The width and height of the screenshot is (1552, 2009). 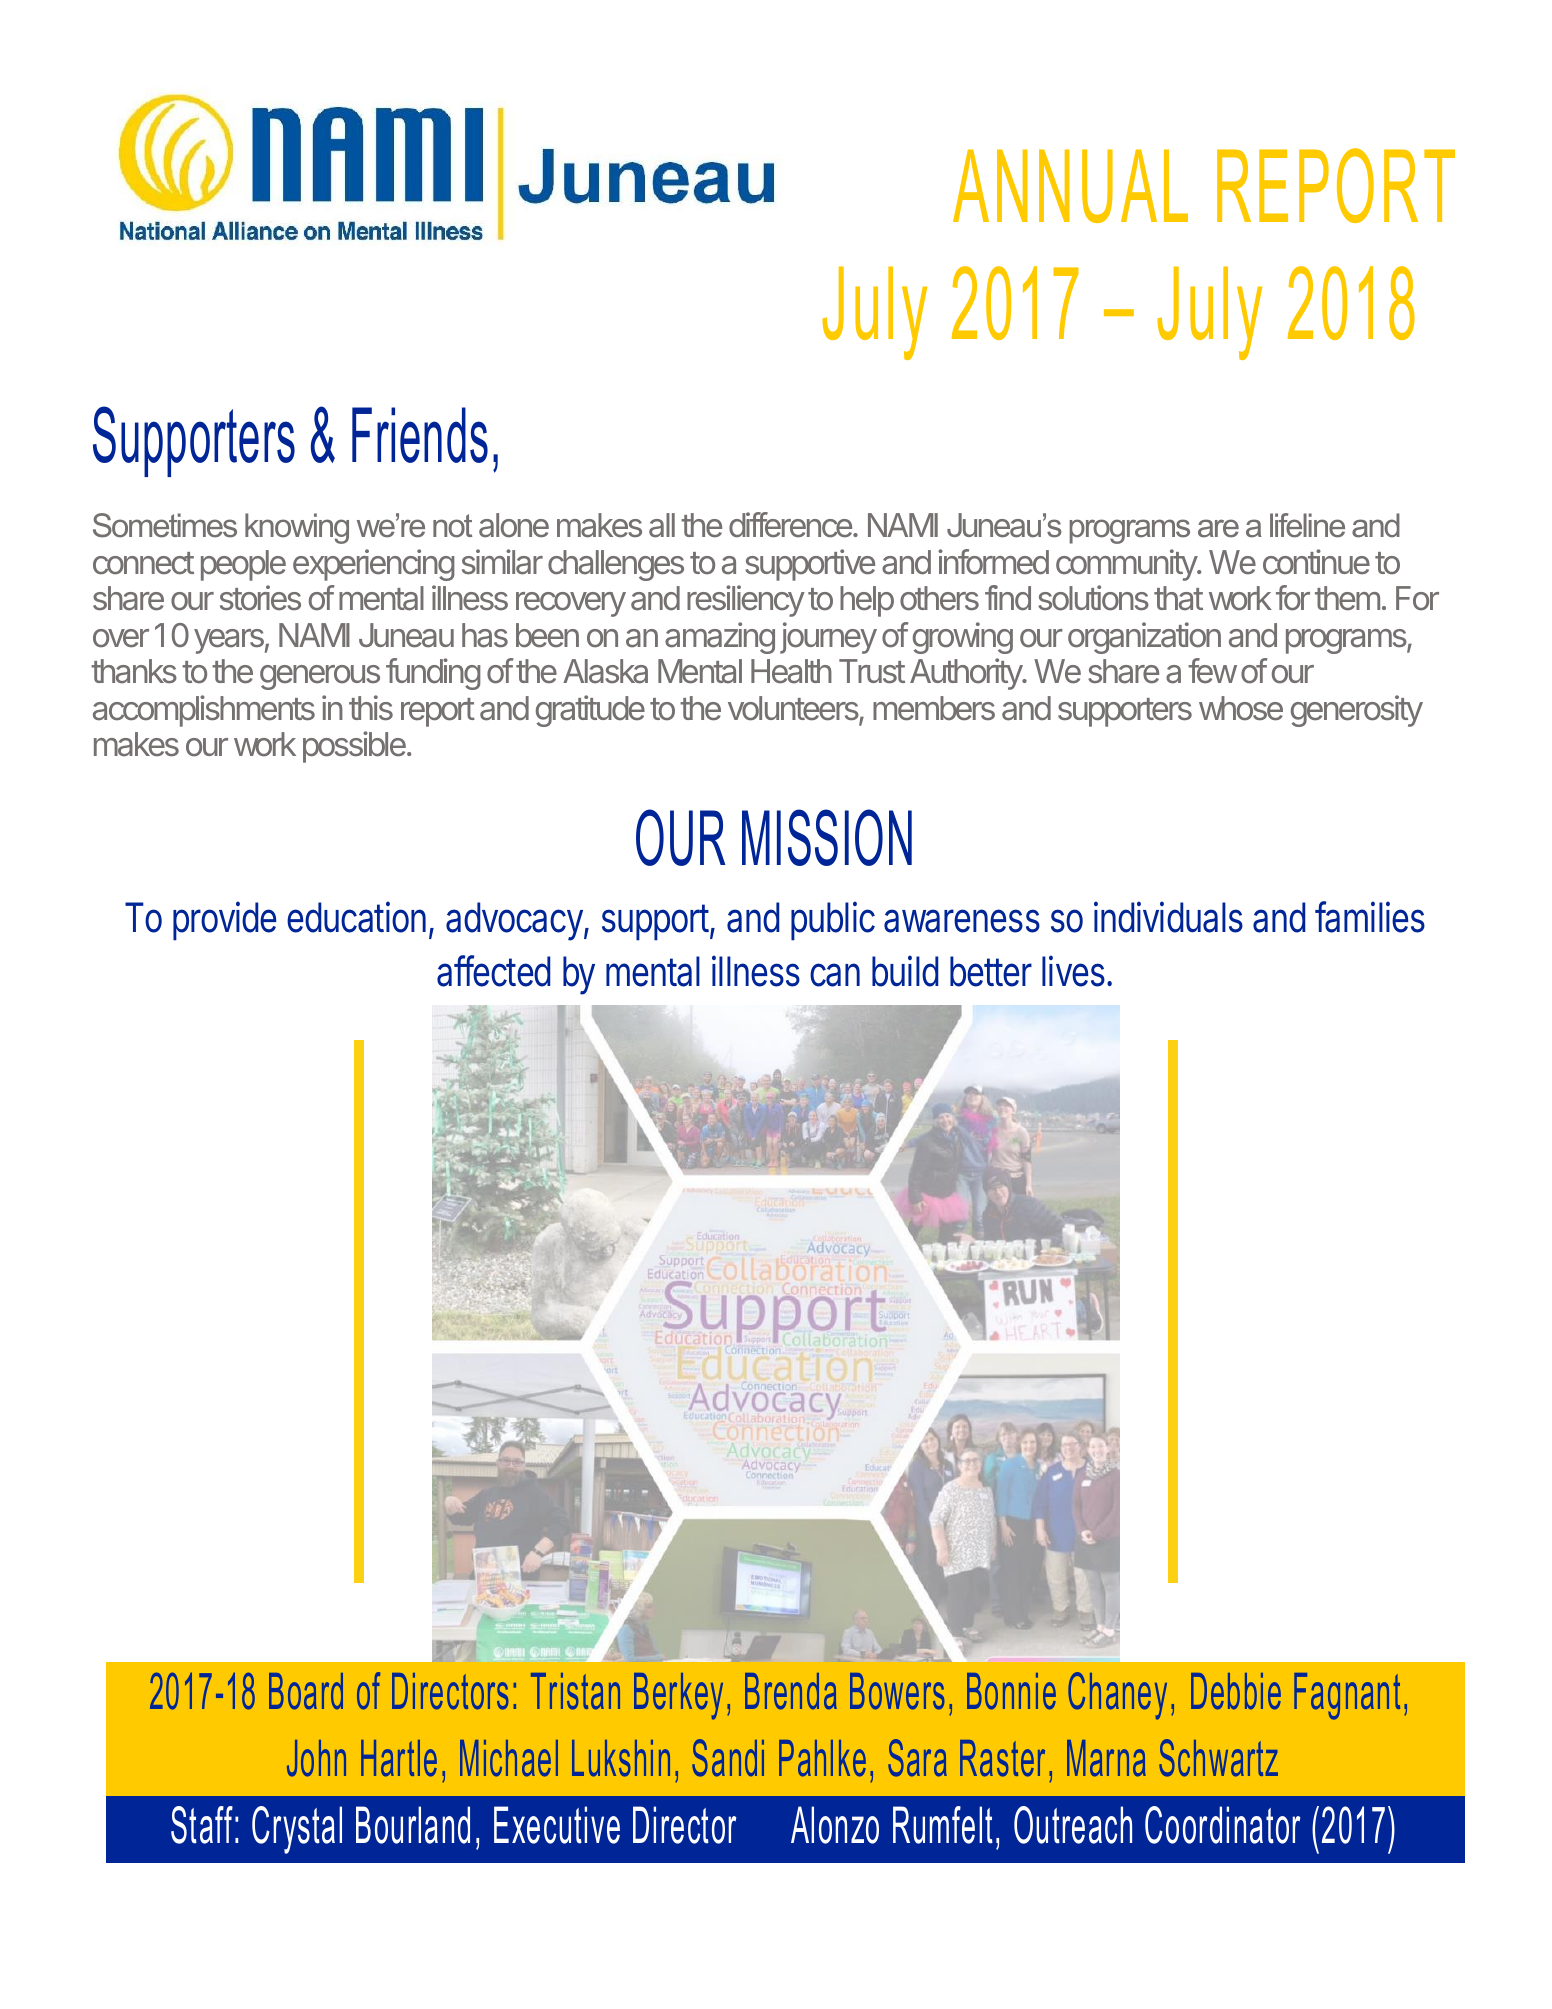 What do you see at coordinates (791, 671) in the screenshot?
I see `Health` at bounding box center [791, 671].
